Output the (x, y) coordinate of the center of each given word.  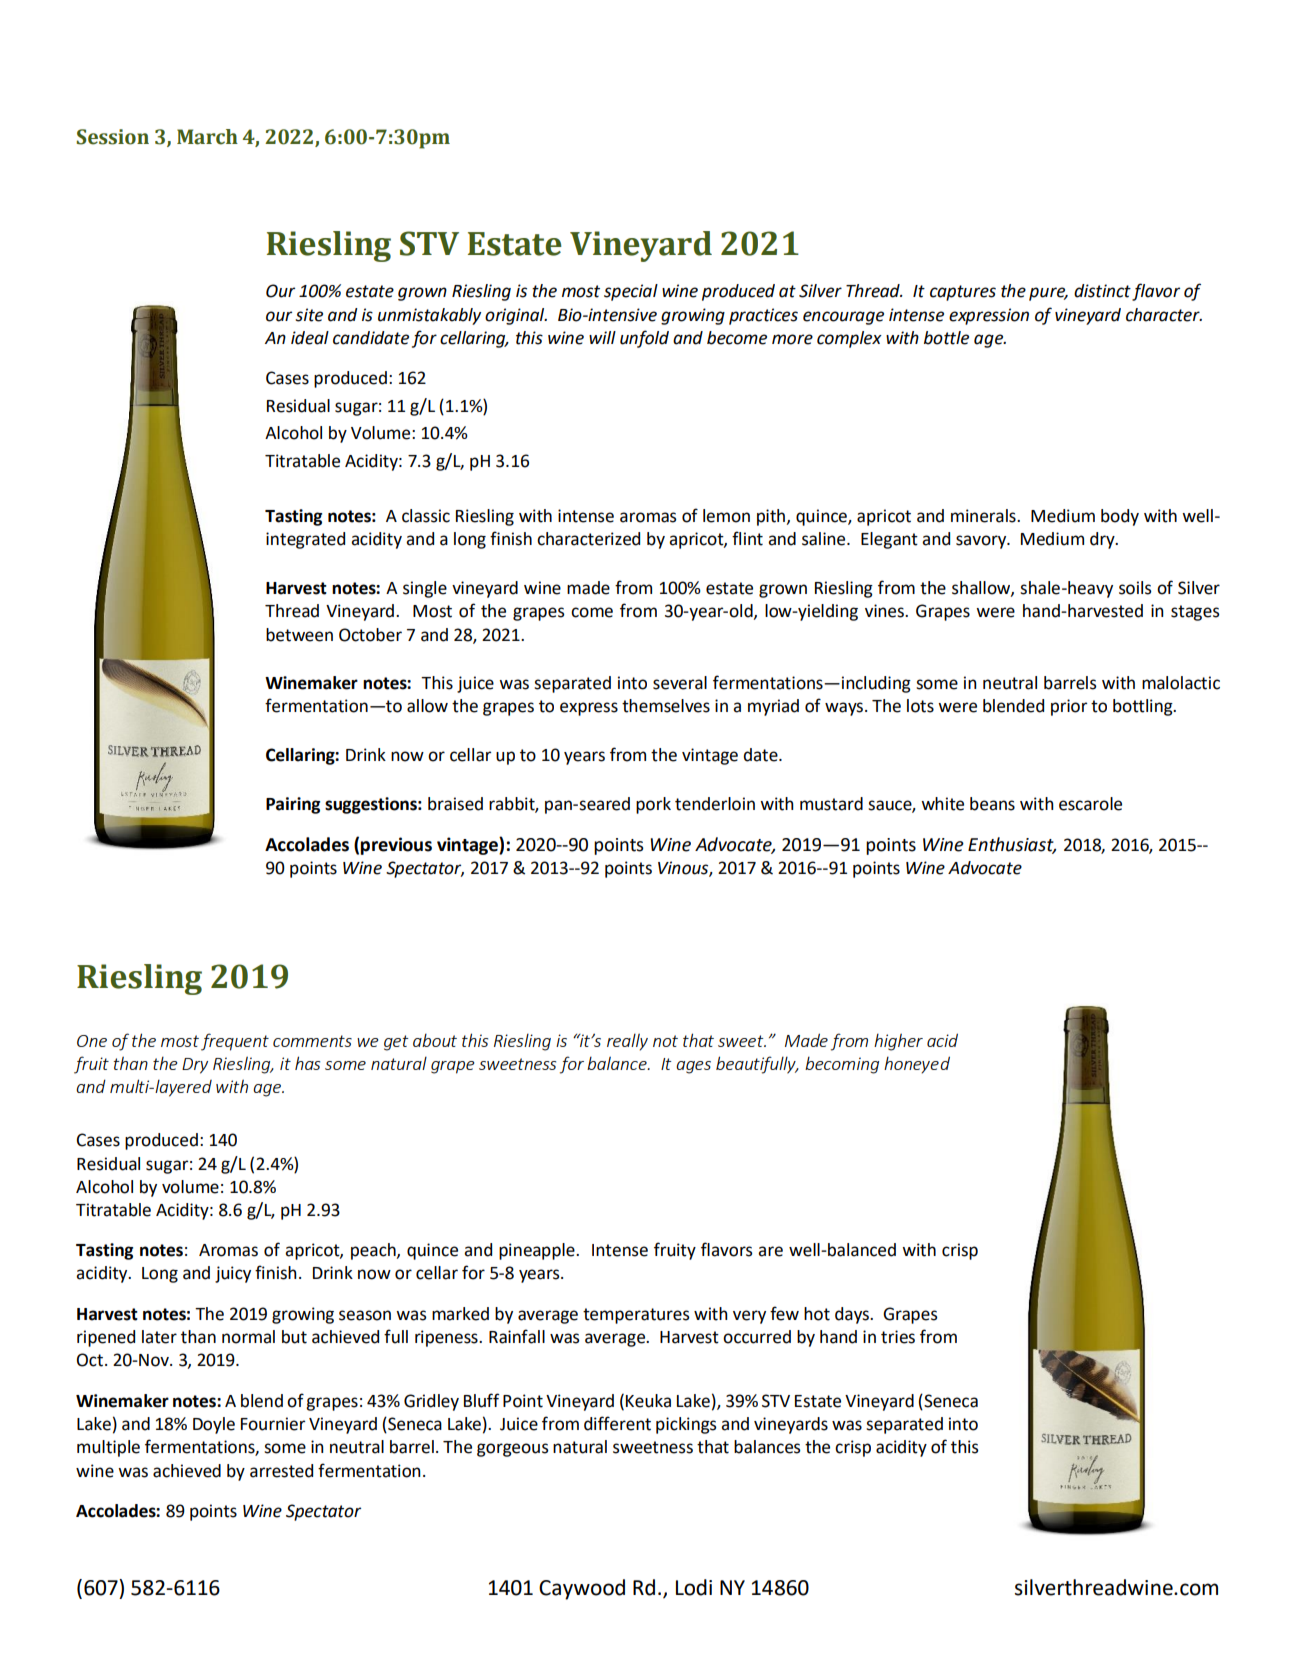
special (631, 292)
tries (898, 1337)
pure (1048, 294)
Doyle (214, 1425)
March (207, 137)
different (617, 1423)
